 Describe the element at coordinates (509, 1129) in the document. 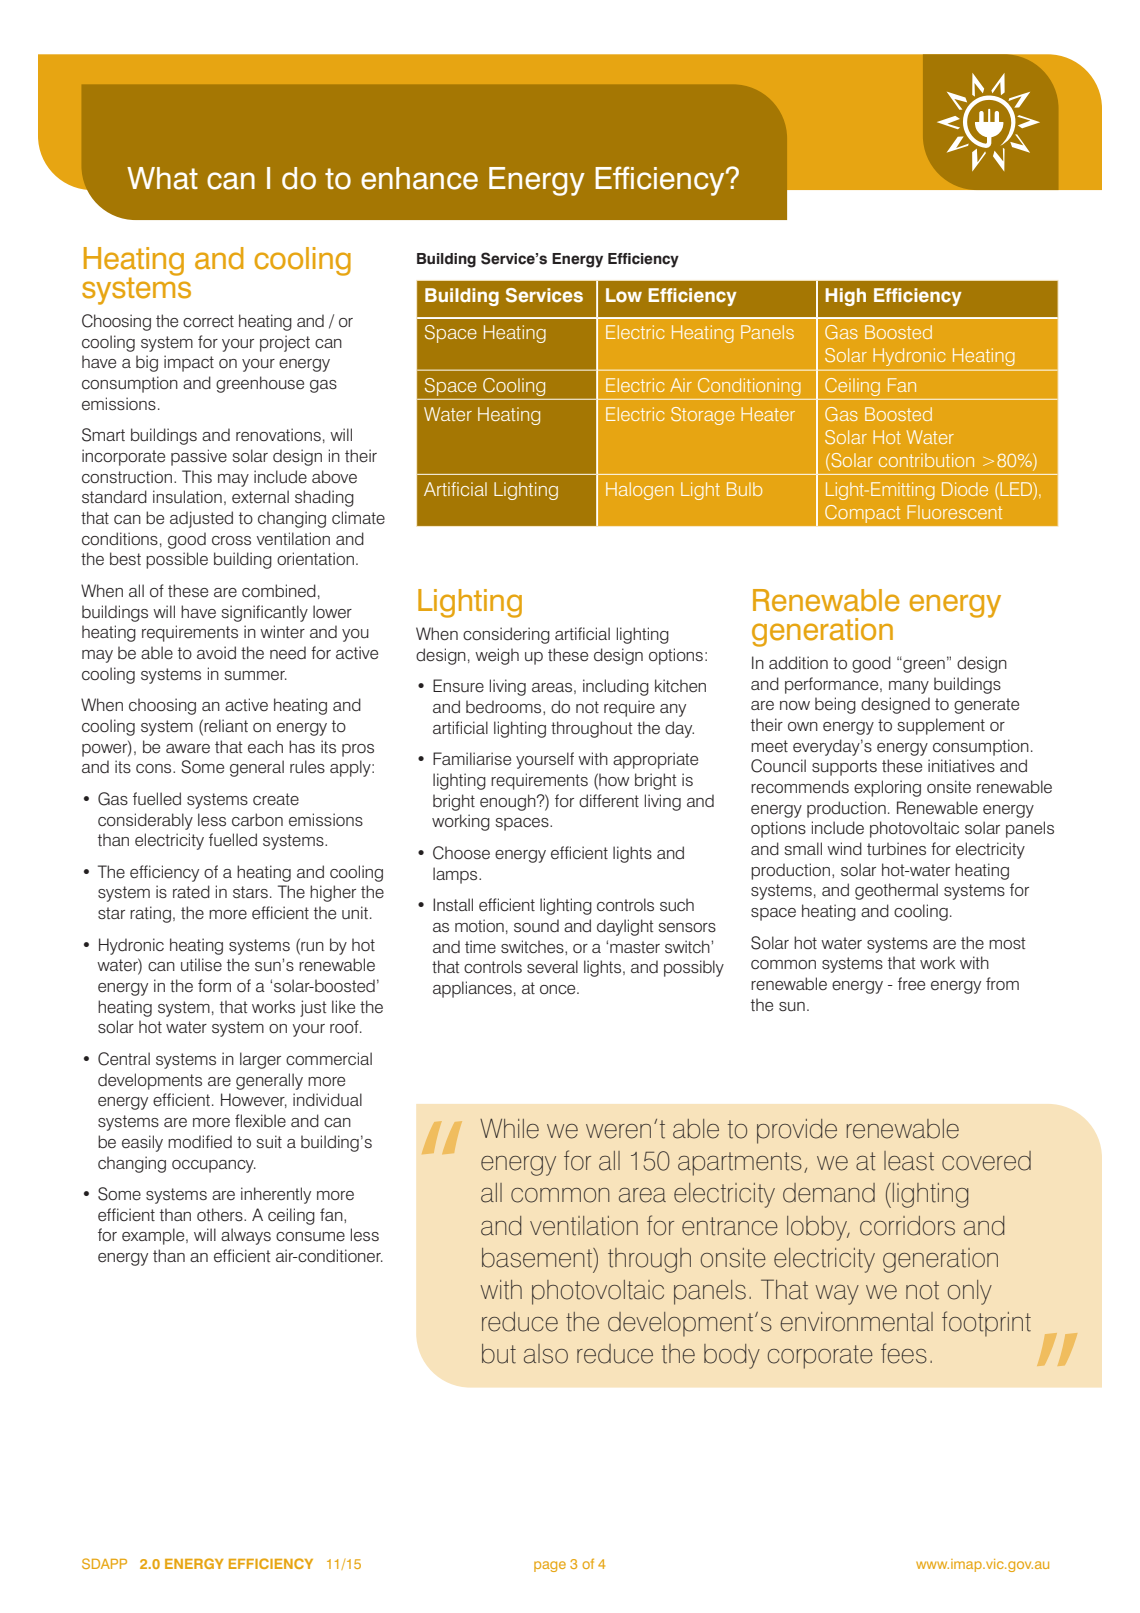

I see `While` at that location.
